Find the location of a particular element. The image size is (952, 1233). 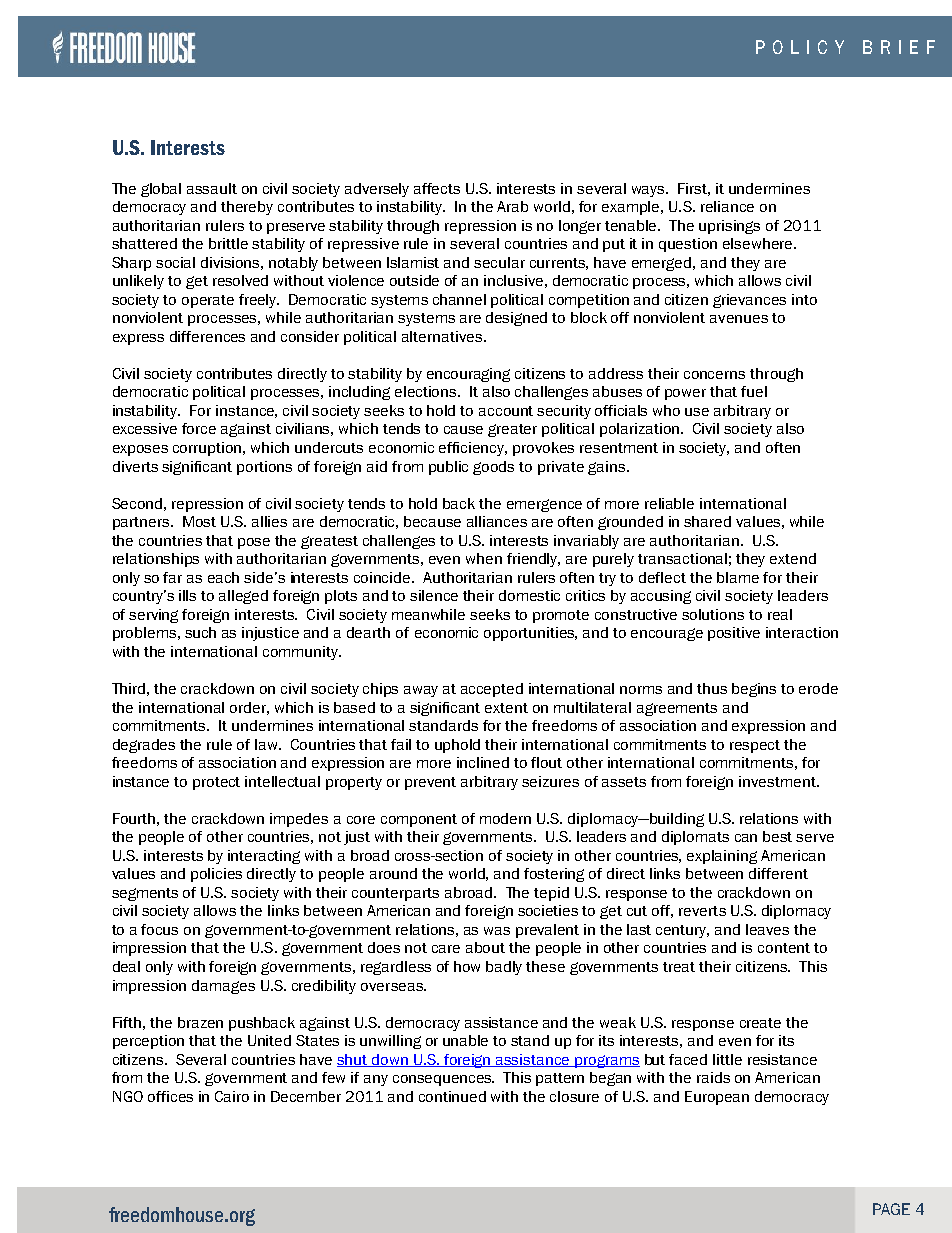

thereby is located at coordinates (247, 208).
